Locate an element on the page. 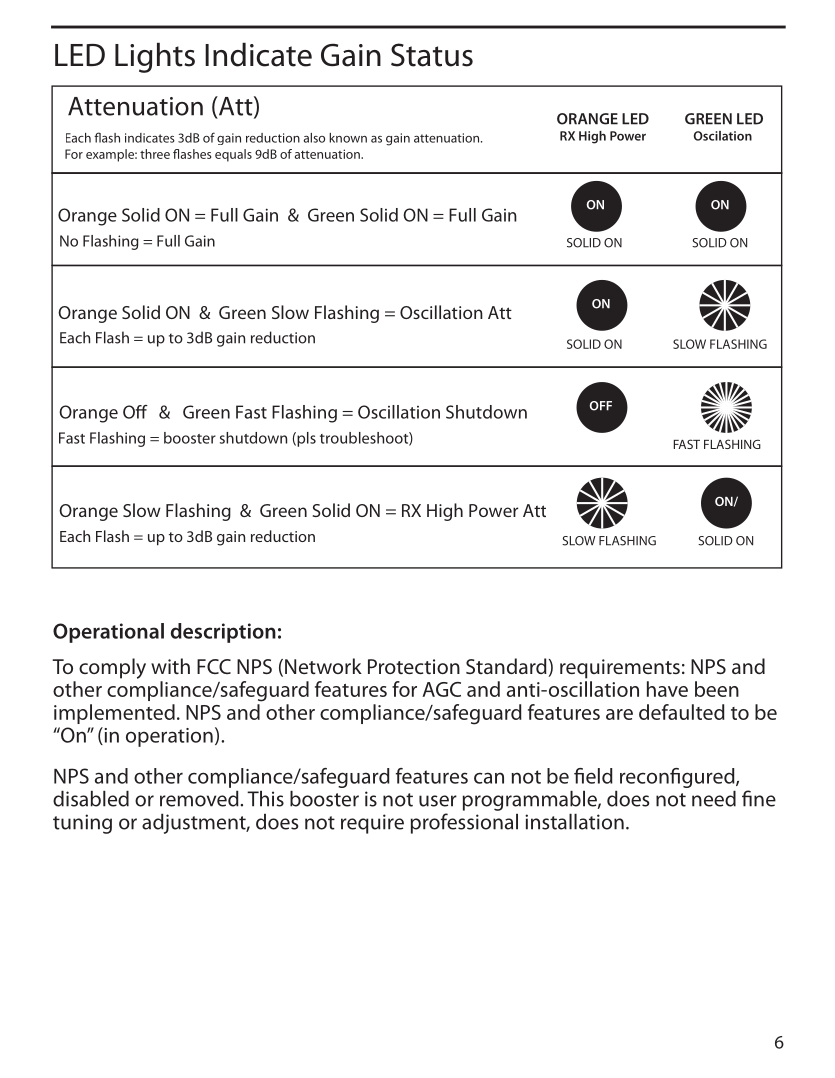  been is located at coordinates (717, 689).
